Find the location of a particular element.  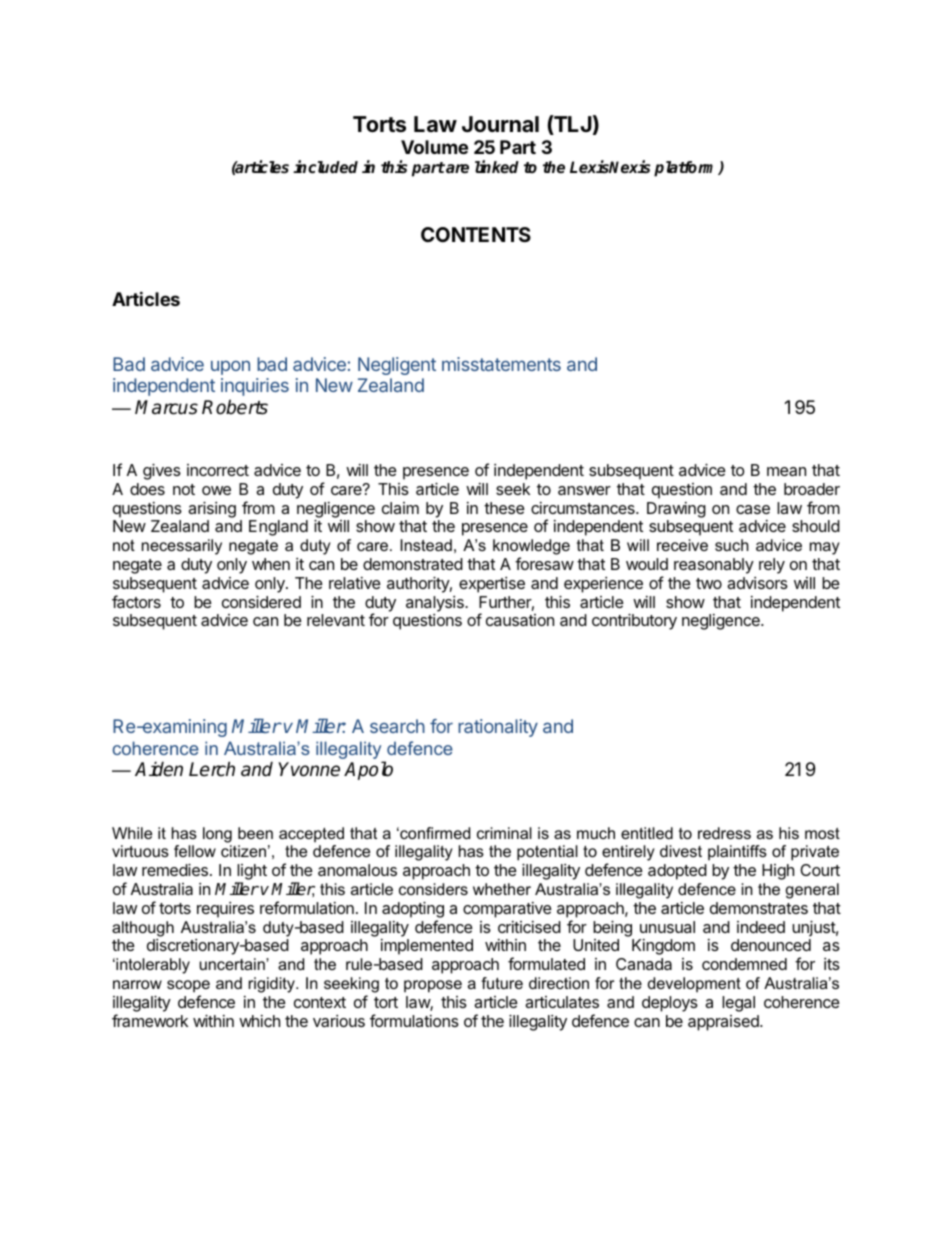

misstatements is located at coordinates (501, 364).
